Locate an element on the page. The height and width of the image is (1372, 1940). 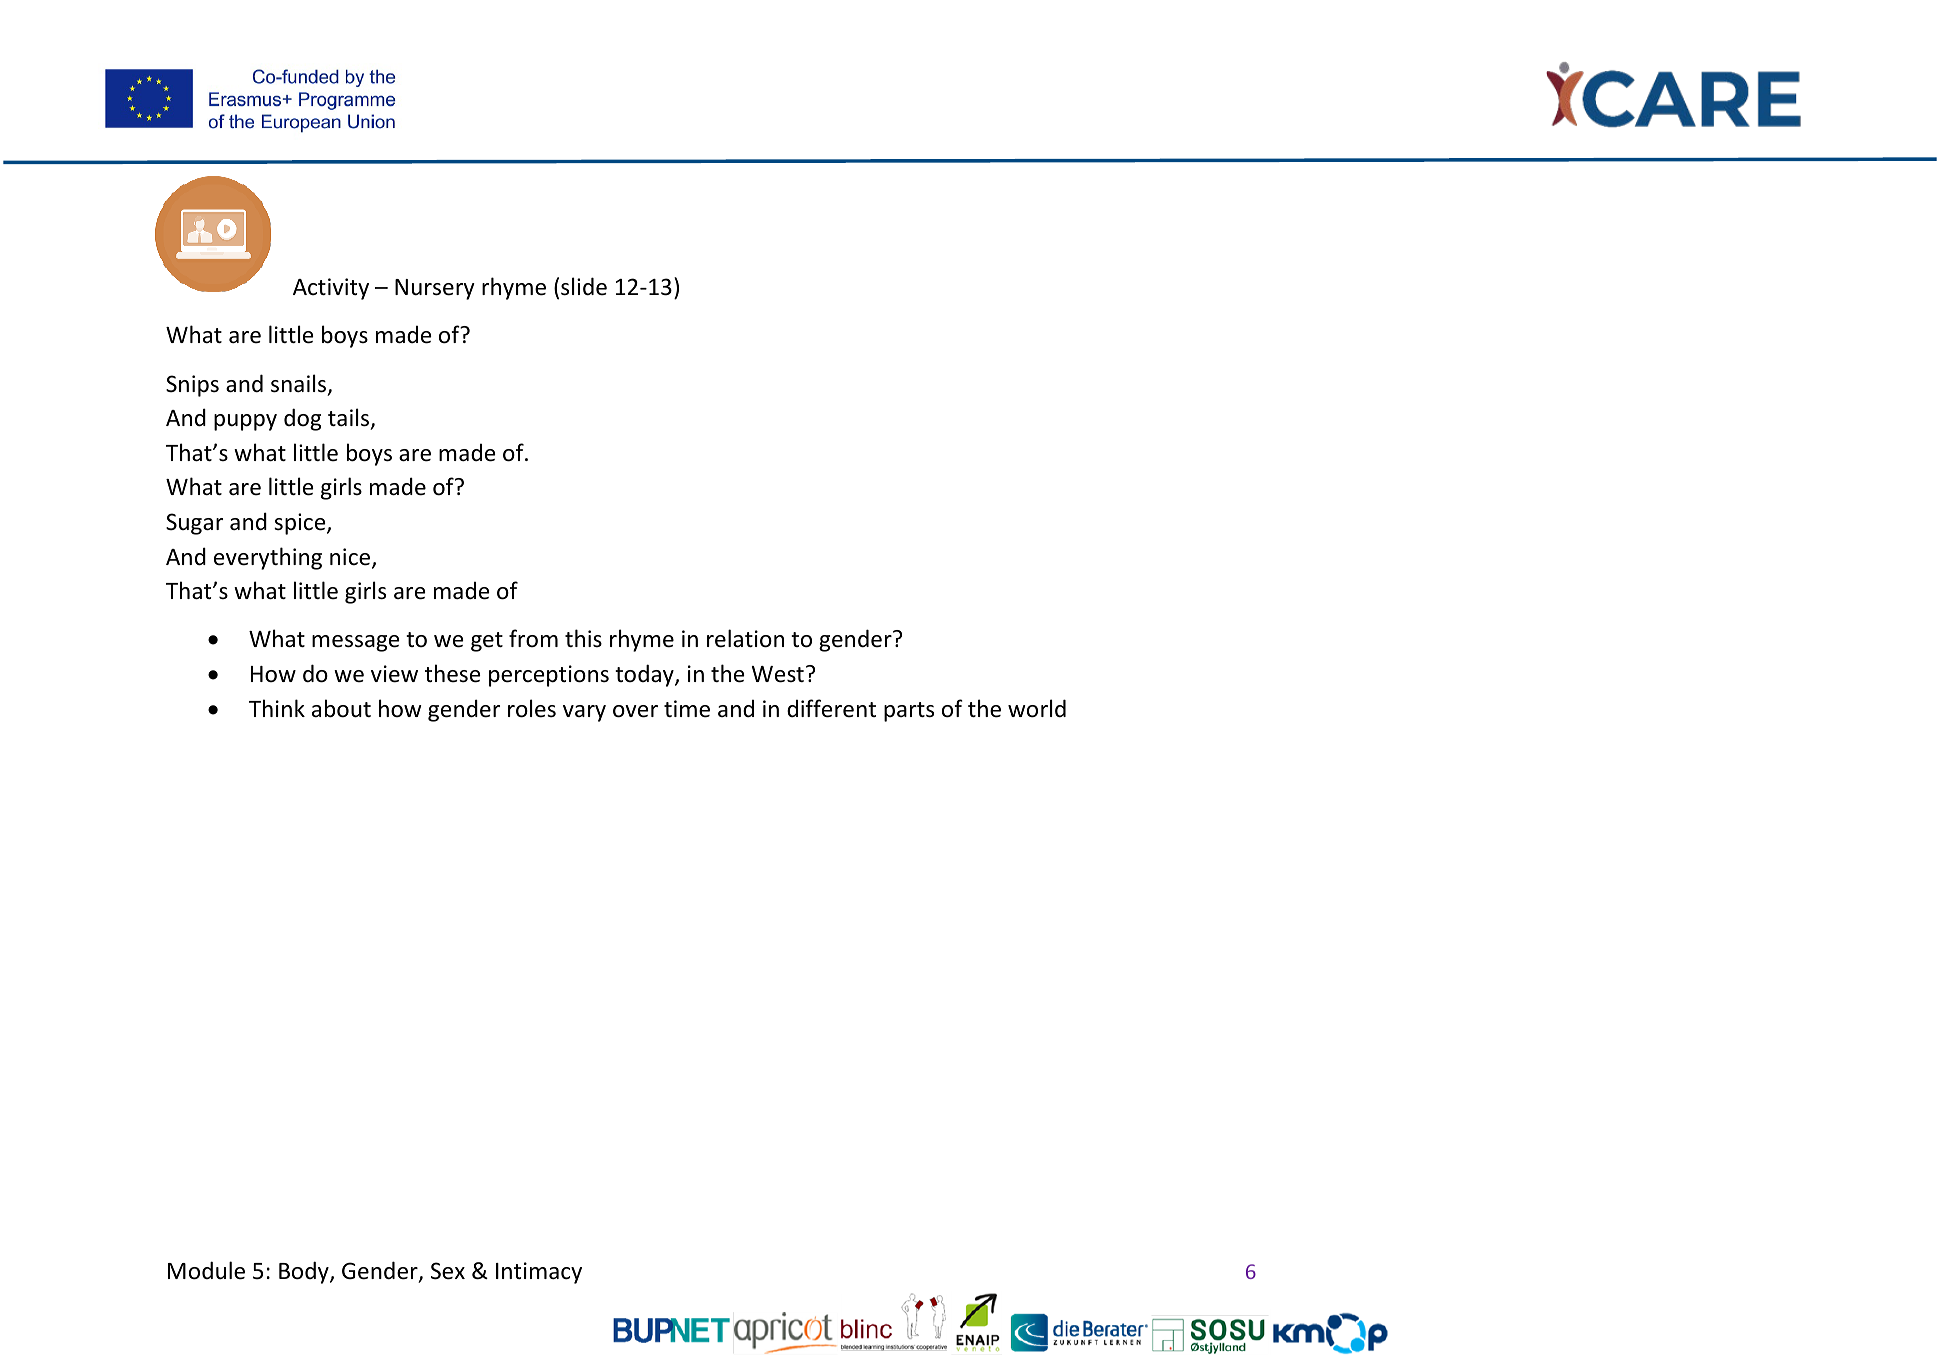
Body is located at coordinates (305, 1272).
